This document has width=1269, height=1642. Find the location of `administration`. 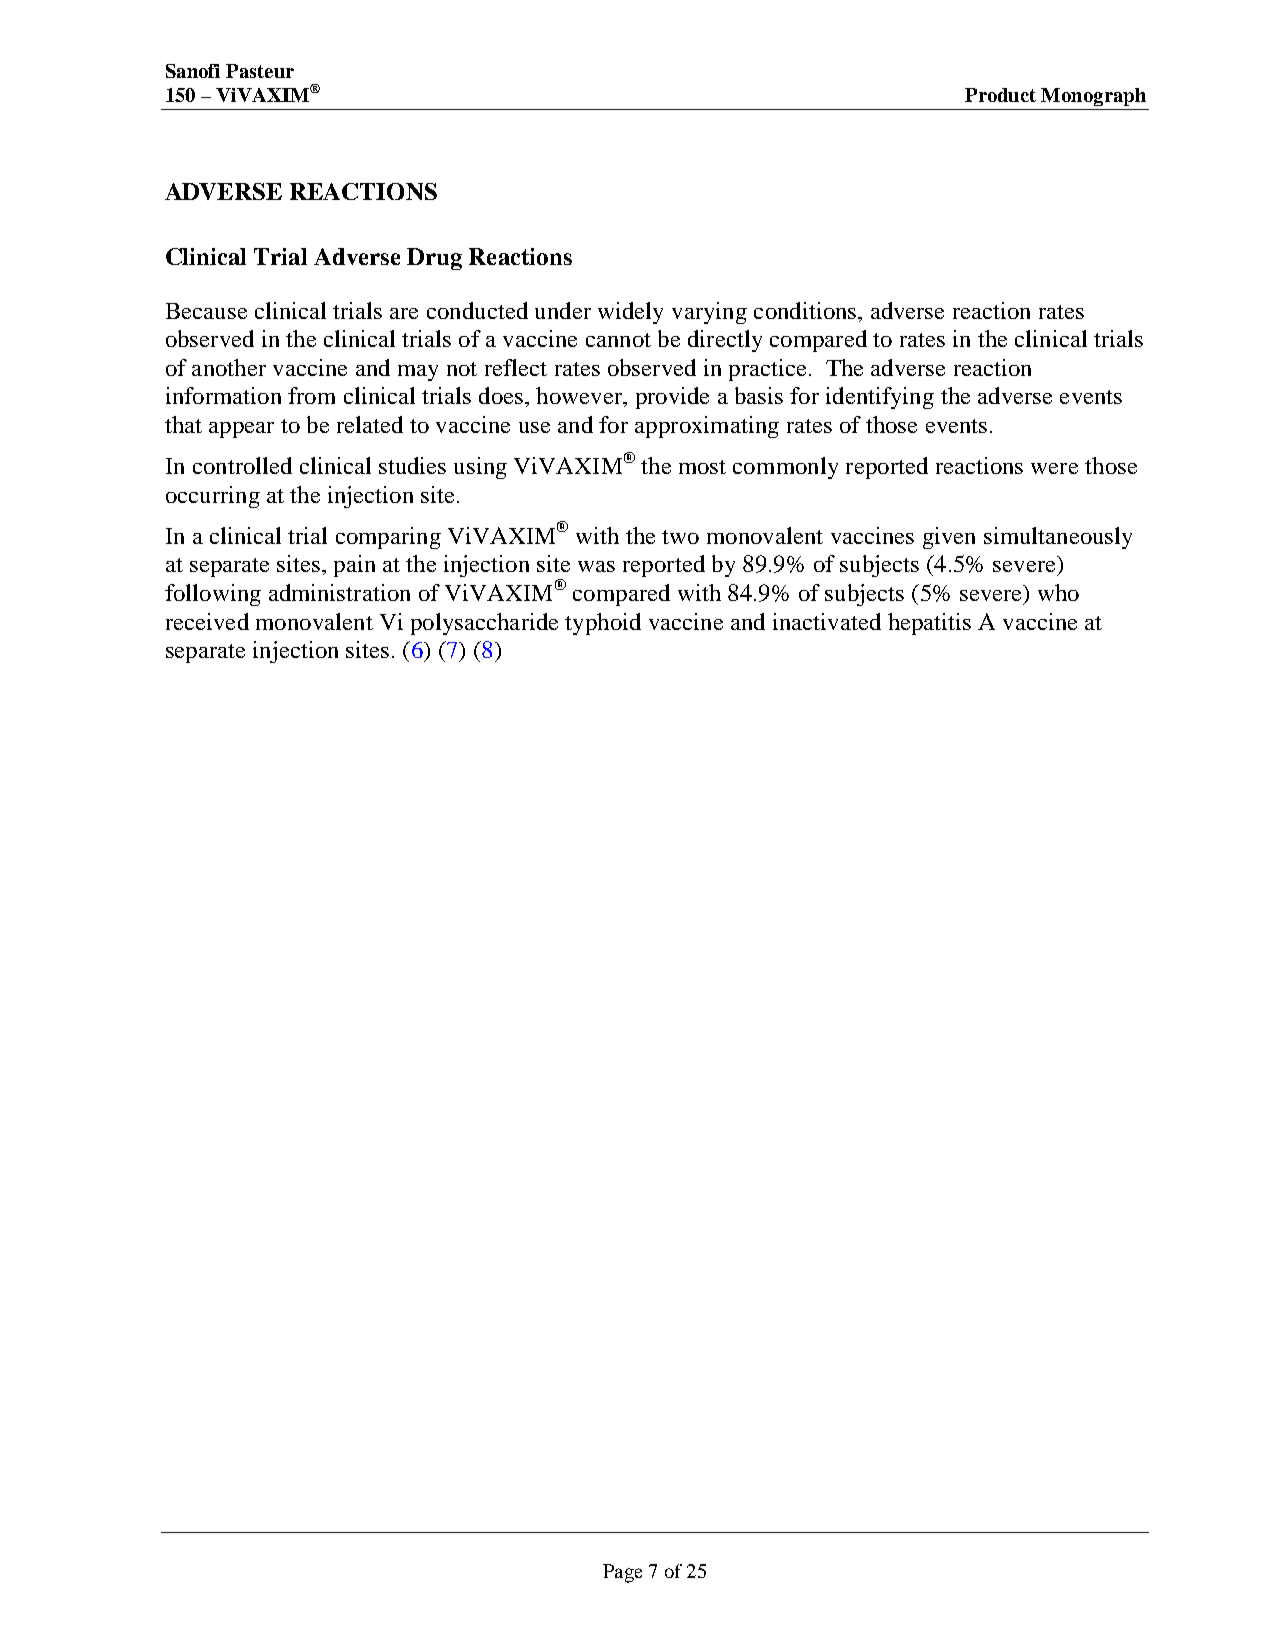

administration is located at coordinates (339, 592).
